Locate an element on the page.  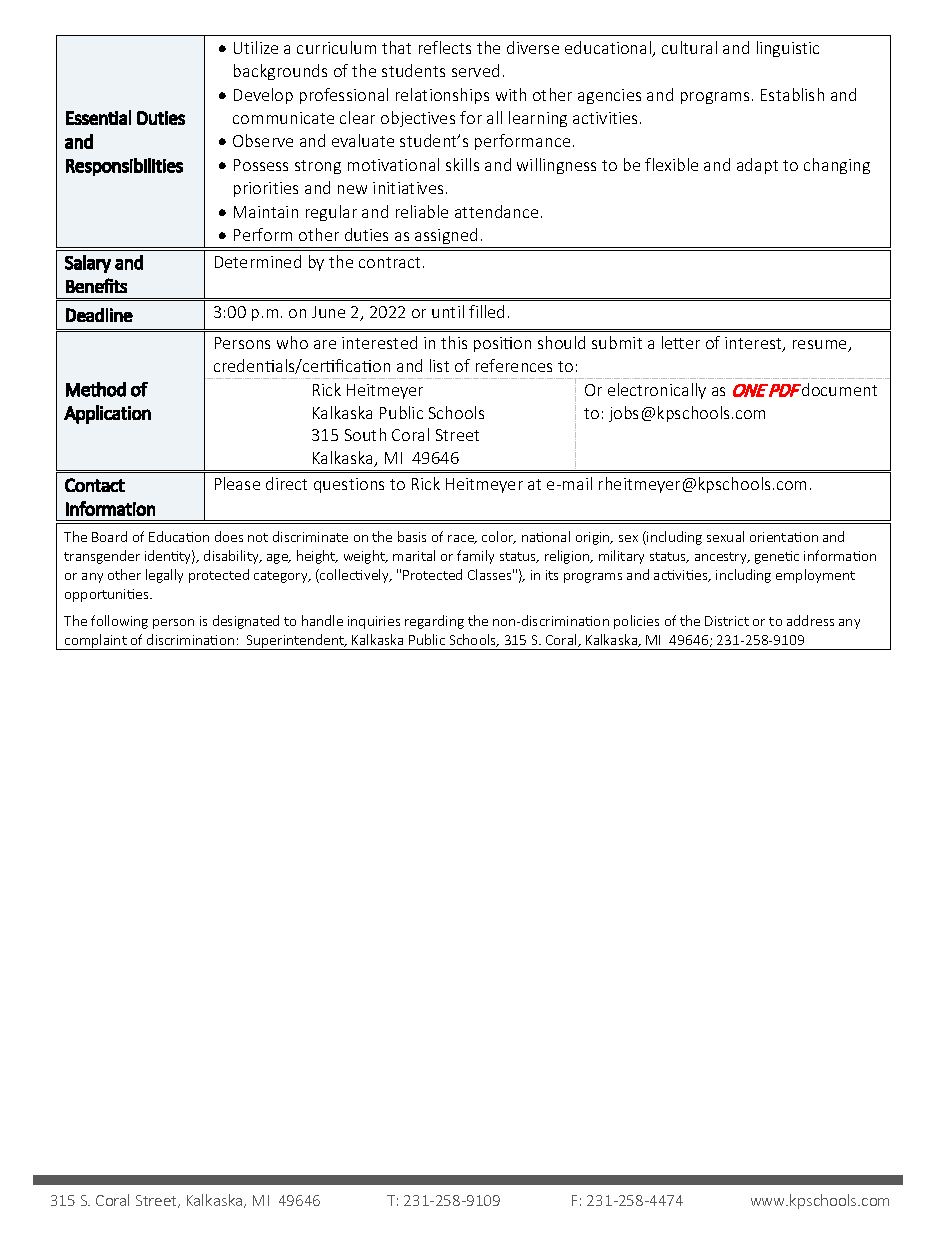
adapt is located at coordinates (757, 166).
